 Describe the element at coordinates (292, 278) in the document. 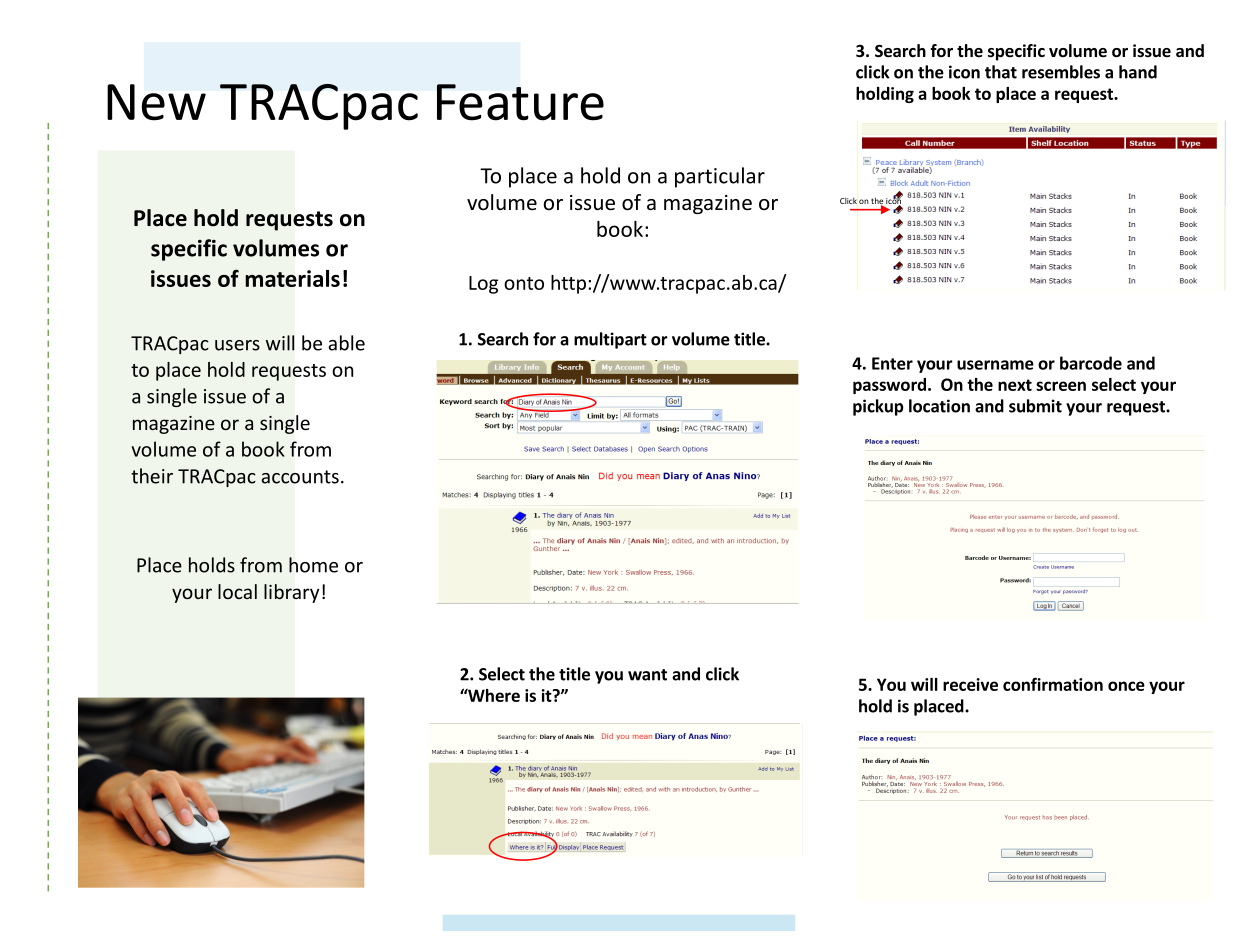

I see `materials` at that location.
